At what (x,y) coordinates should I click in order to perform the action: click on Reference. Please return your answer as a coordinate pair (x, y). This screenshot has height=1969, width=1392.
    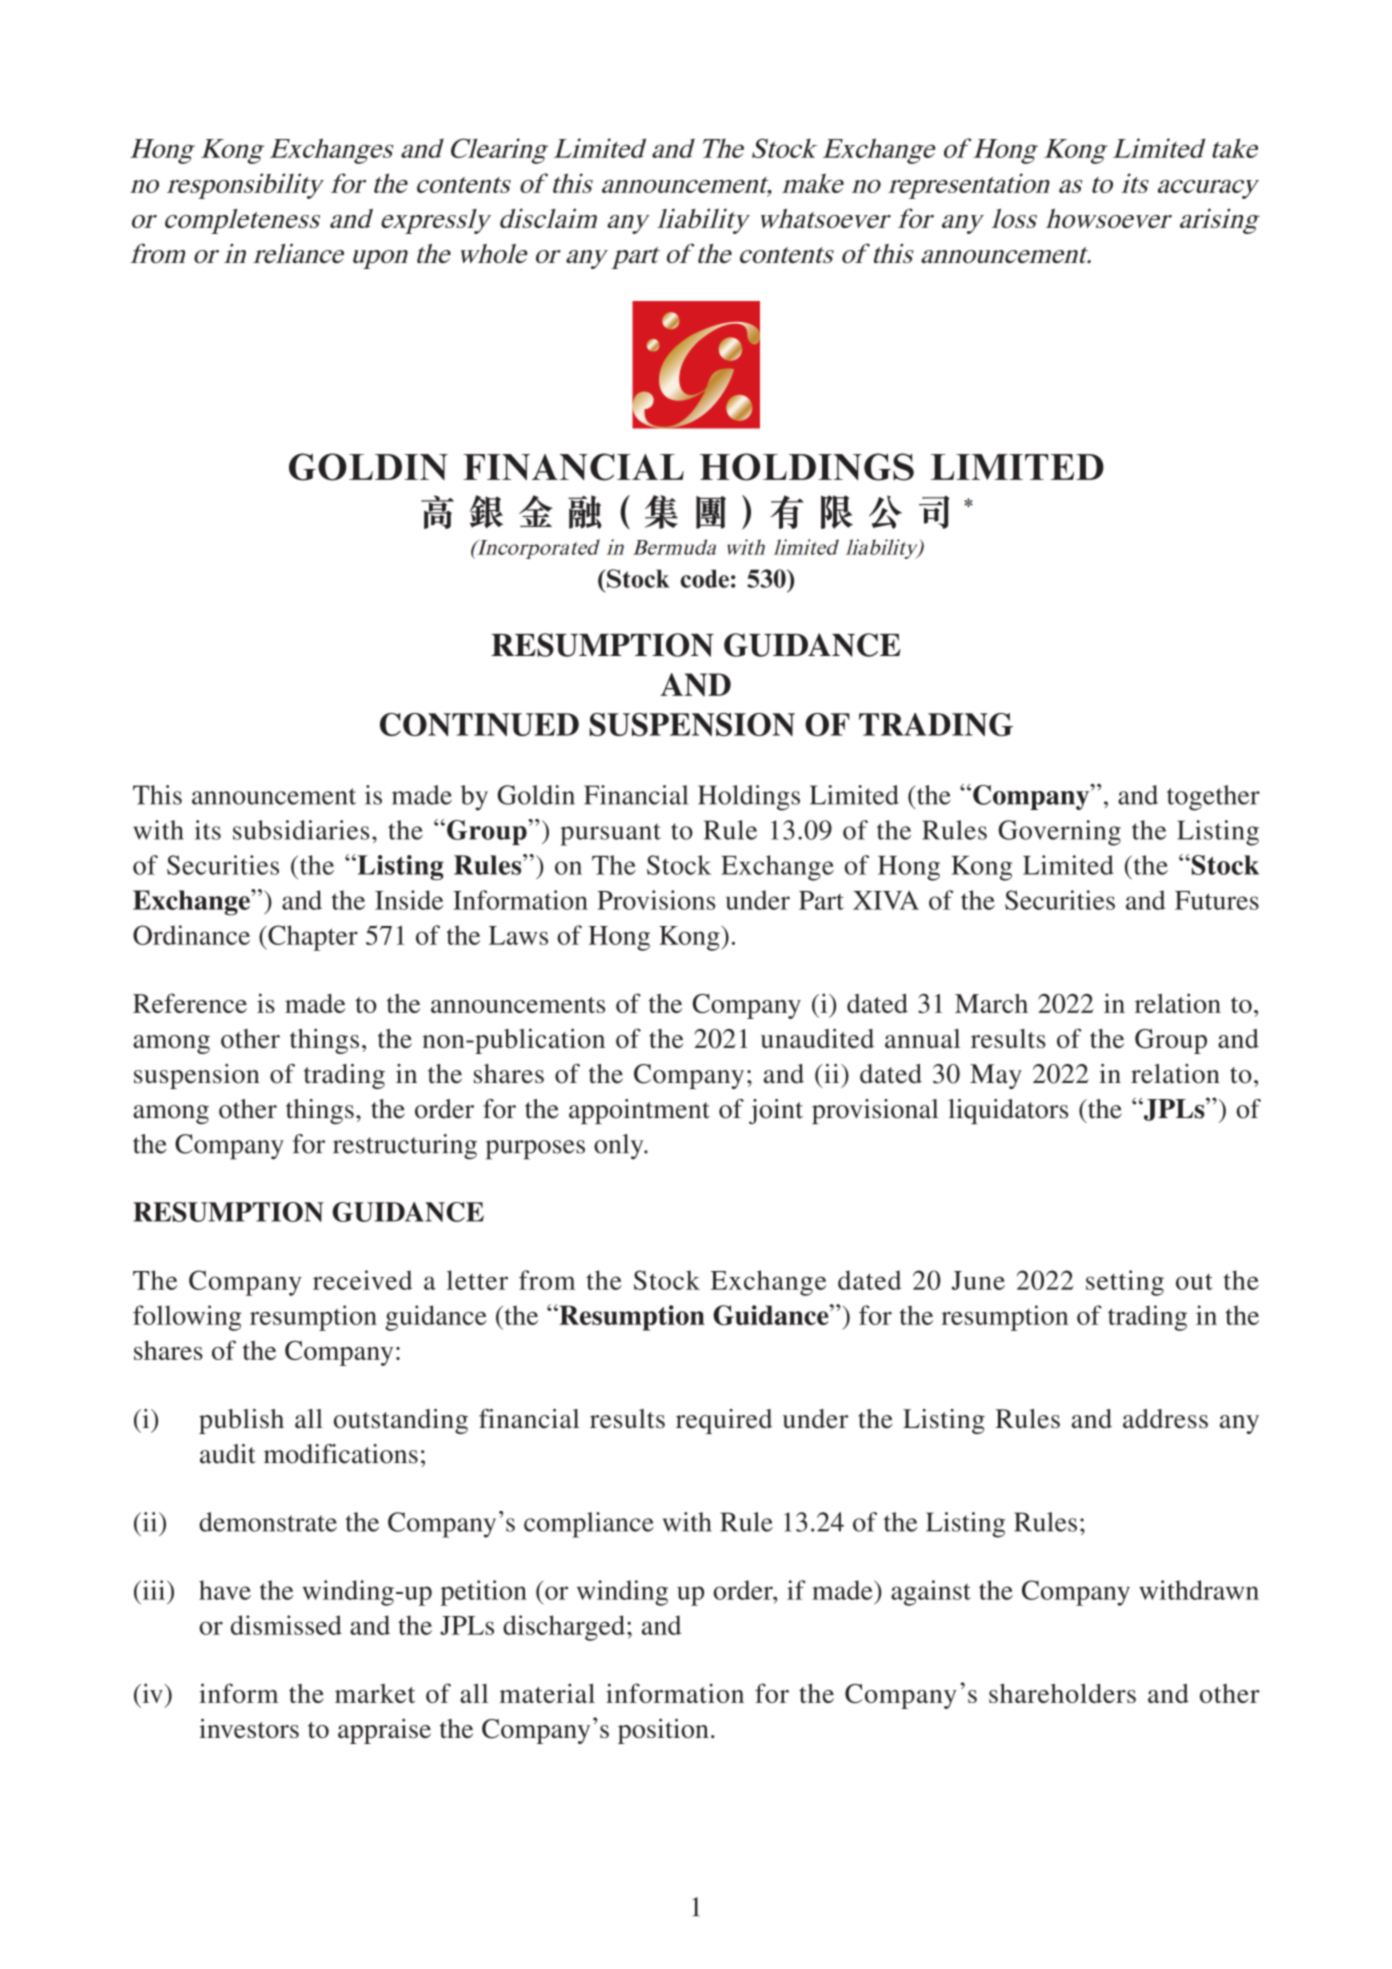
    Looking at the image, I should click on (190, 1003).
